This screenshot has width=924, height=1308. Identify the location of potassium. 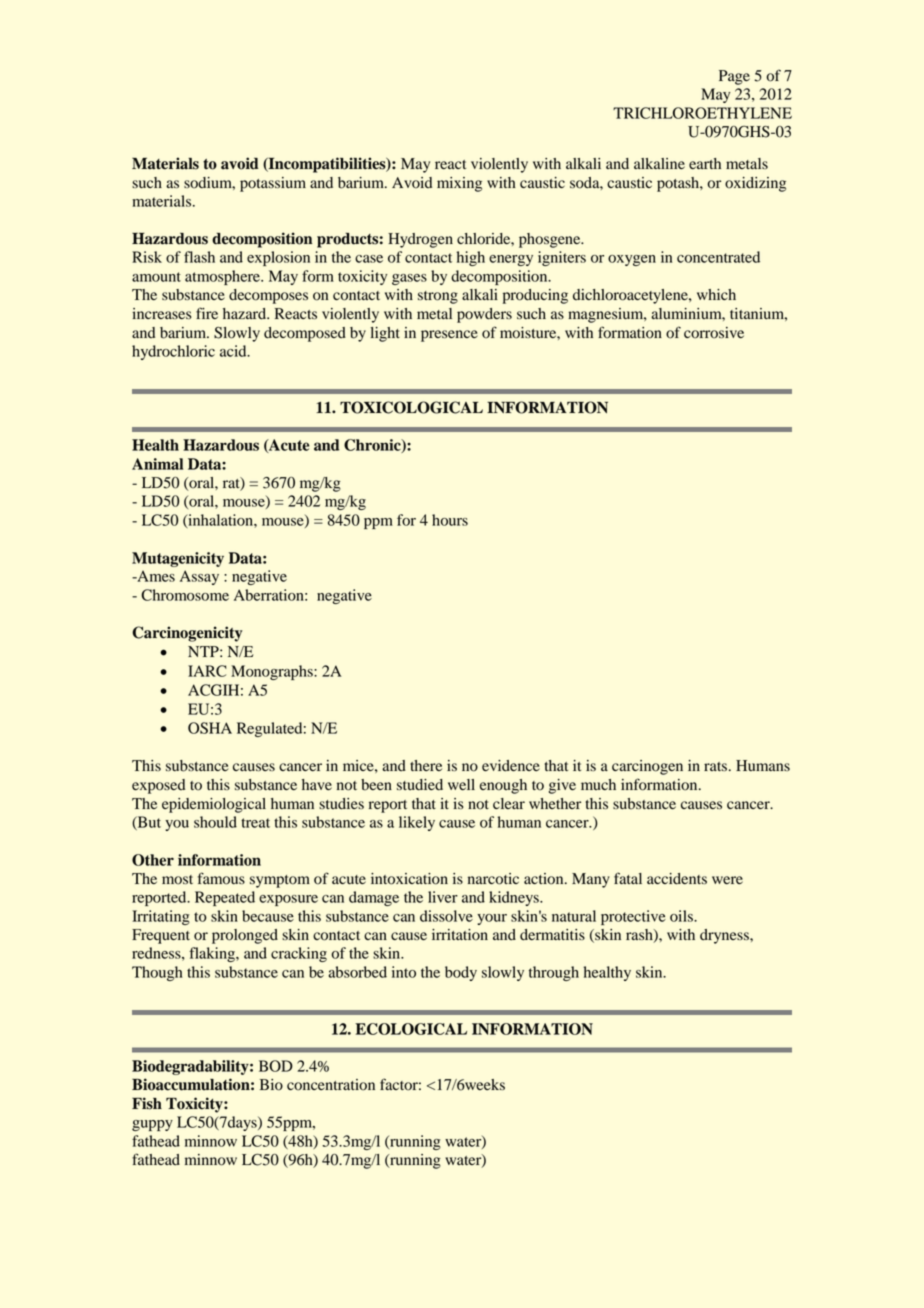
(273, 184).
